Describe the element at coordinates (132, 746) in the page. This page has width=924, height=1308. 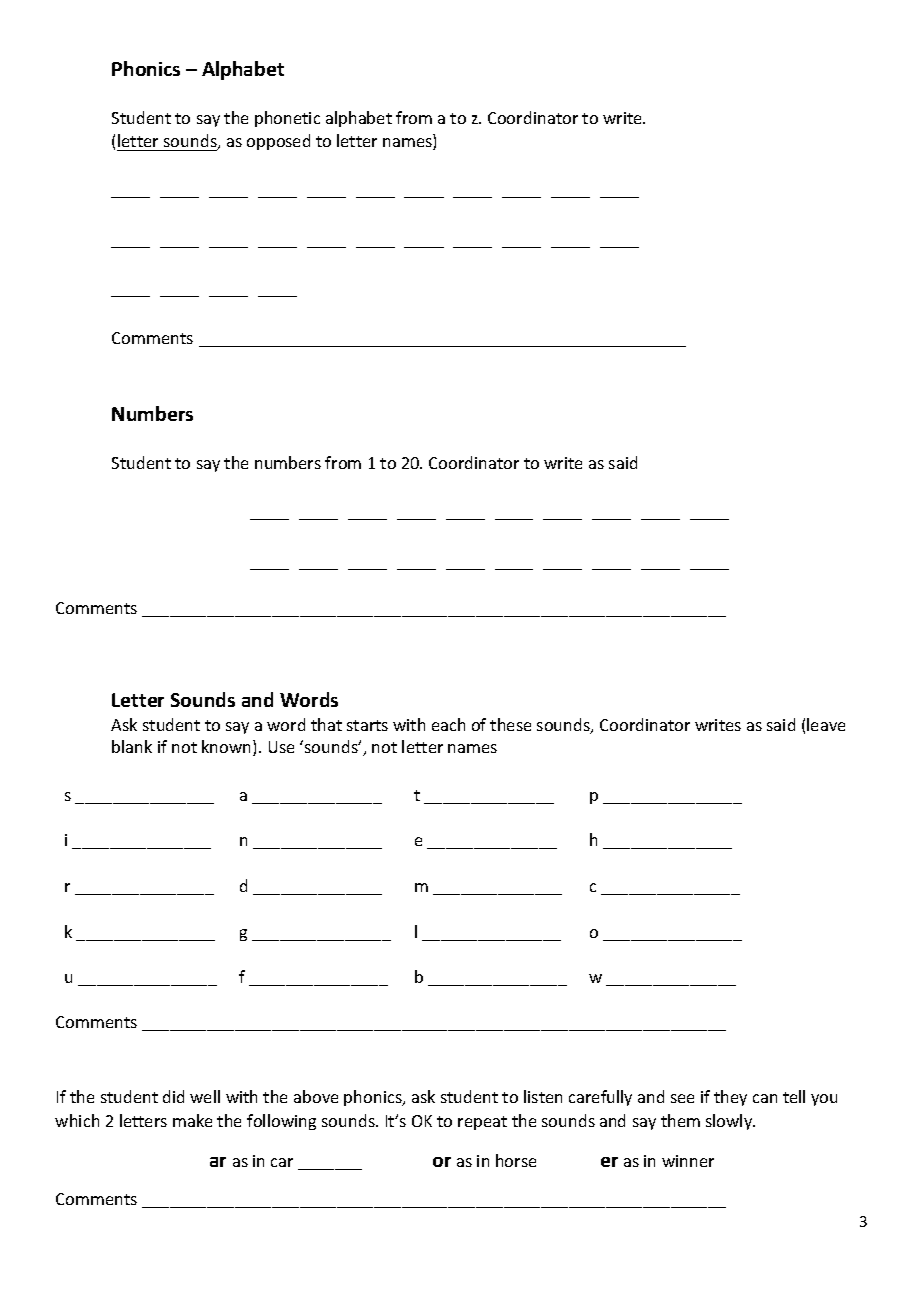
I see `blank` at that location.
